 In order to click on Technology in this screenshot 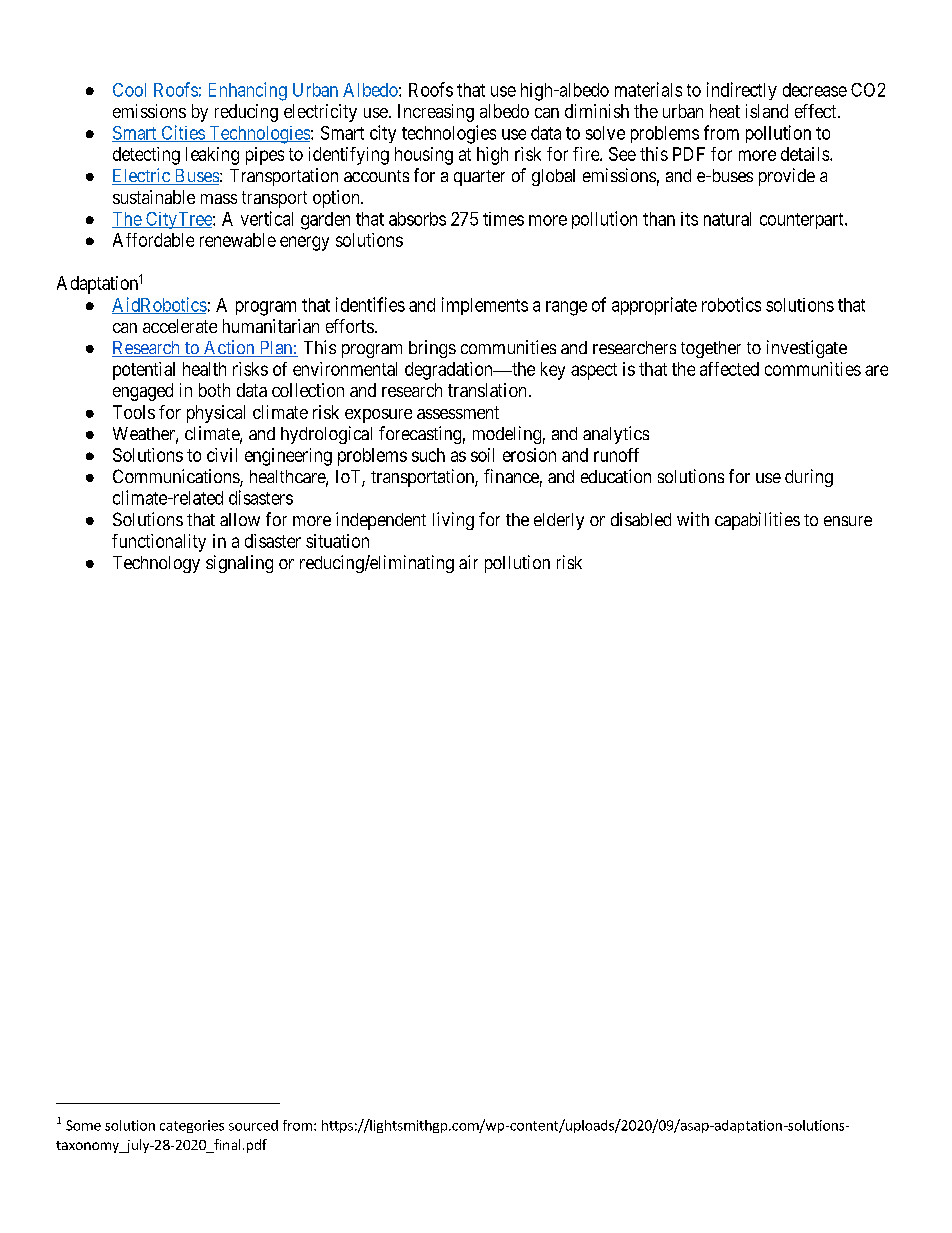, I will do `click(156, 564)`.
